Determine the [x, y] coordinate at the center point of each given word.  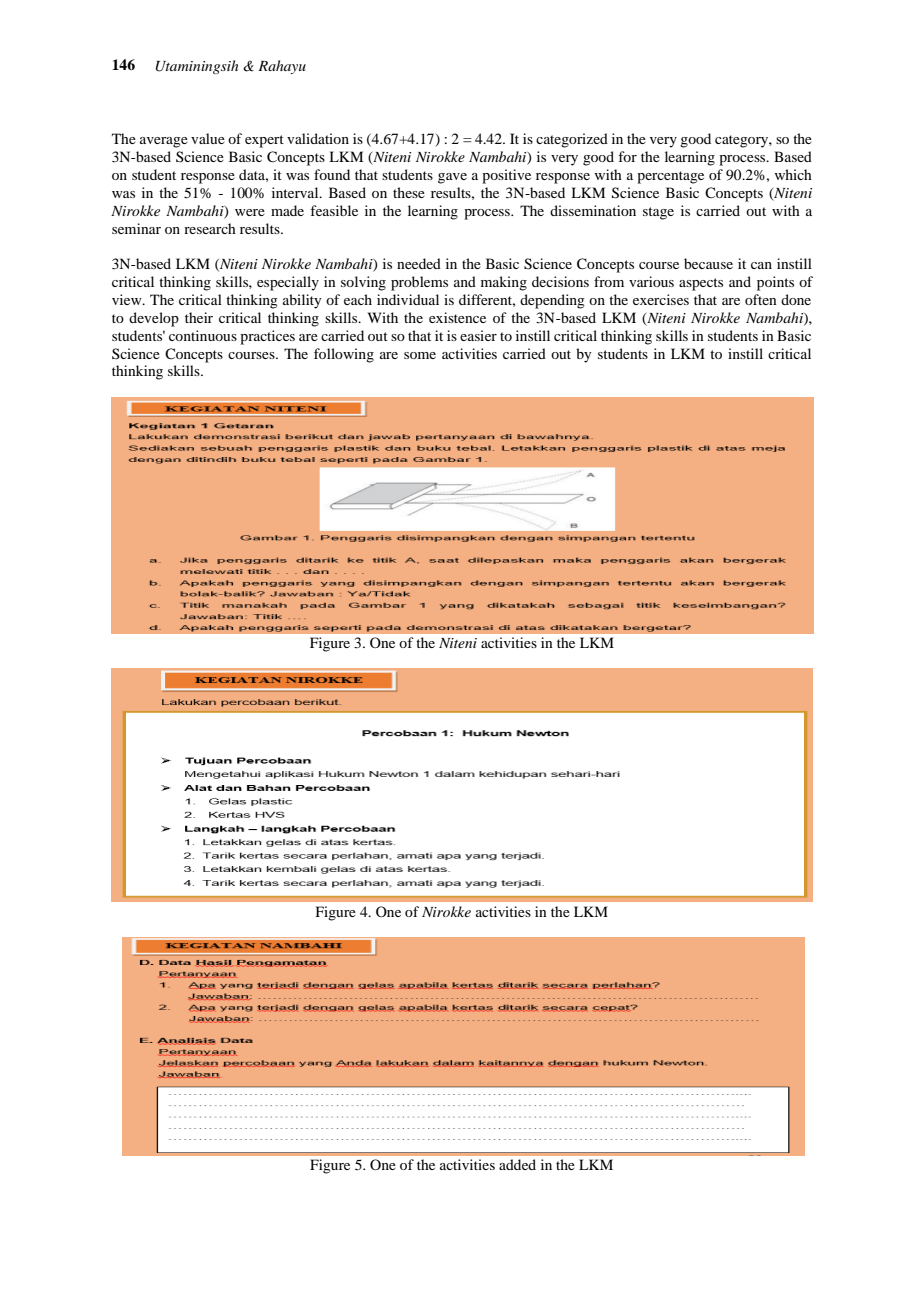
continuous [203, 335]
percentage [670, 177]
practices [267, 337]
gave [452, 178]
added [517, 1164]
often [761, 299]
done [796, 299]
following [344, 355]
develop [154, 319]
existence [457, 317]
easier [478, 335]
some [420, 355]
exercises [661, 299]
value [208, 138]
